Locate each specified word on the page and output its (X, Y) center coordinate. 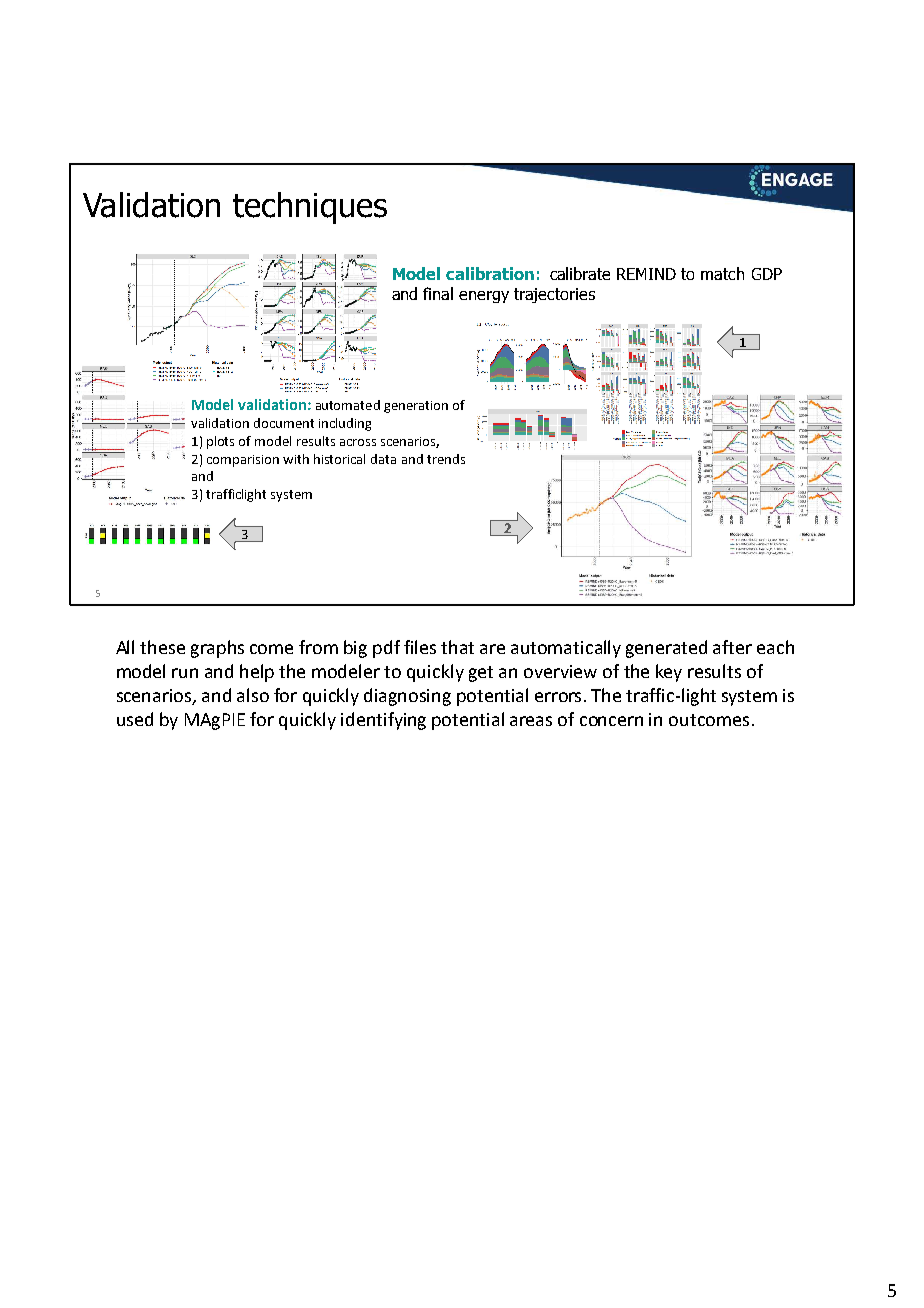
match (722, 273)
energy (484, 297)
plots (220, 442)
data (383, 459)
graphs (217, 649)
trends (446, 459)
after (732, 647)
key (669, 673)
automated (348, 405)
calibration (490, 273)
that (457, 647)
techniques (310, 208)
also (253, 695)
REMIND (646, 274)
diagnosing (407, 697)
